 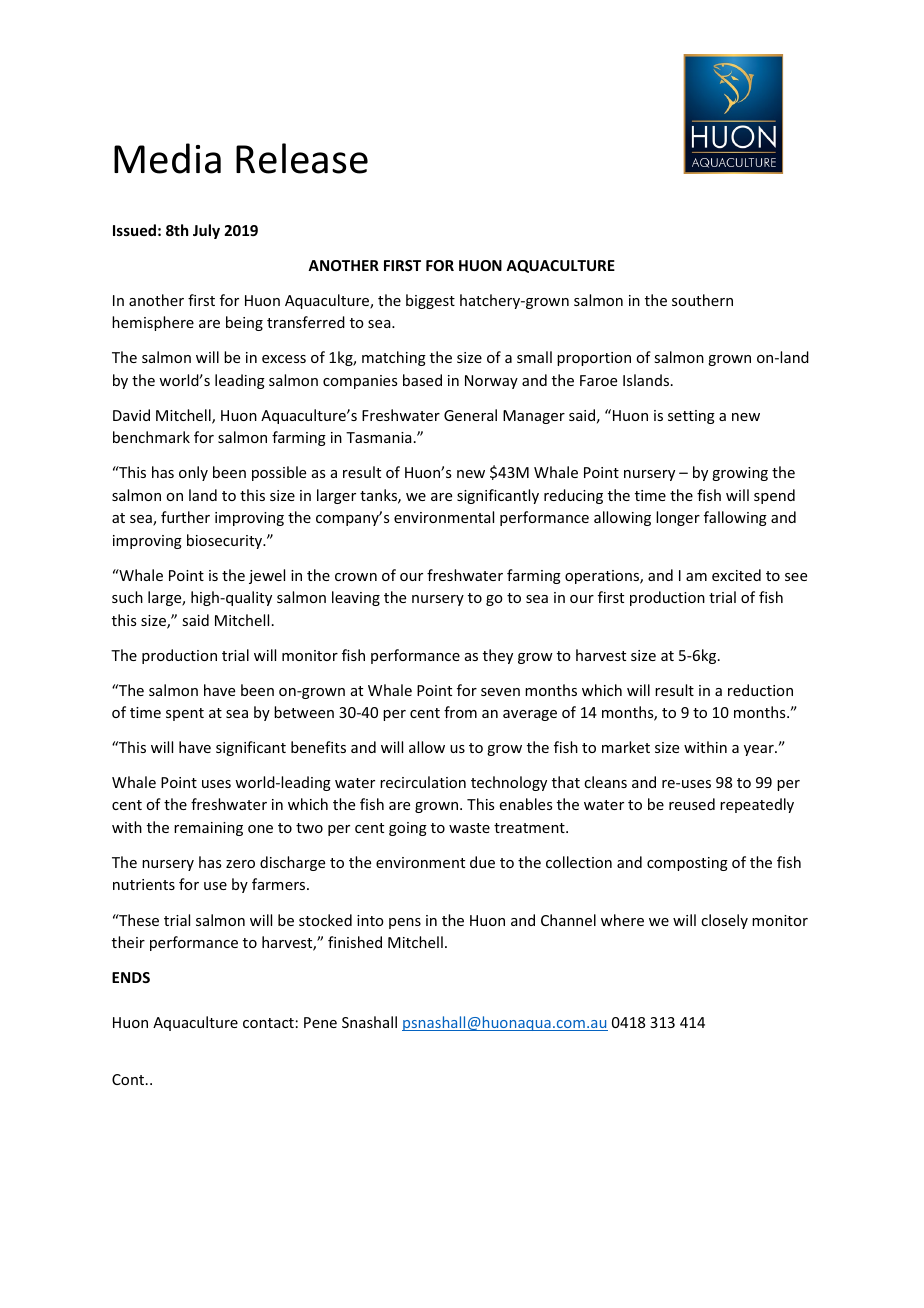 I want to click on Media, so click(x=167, y=158).
